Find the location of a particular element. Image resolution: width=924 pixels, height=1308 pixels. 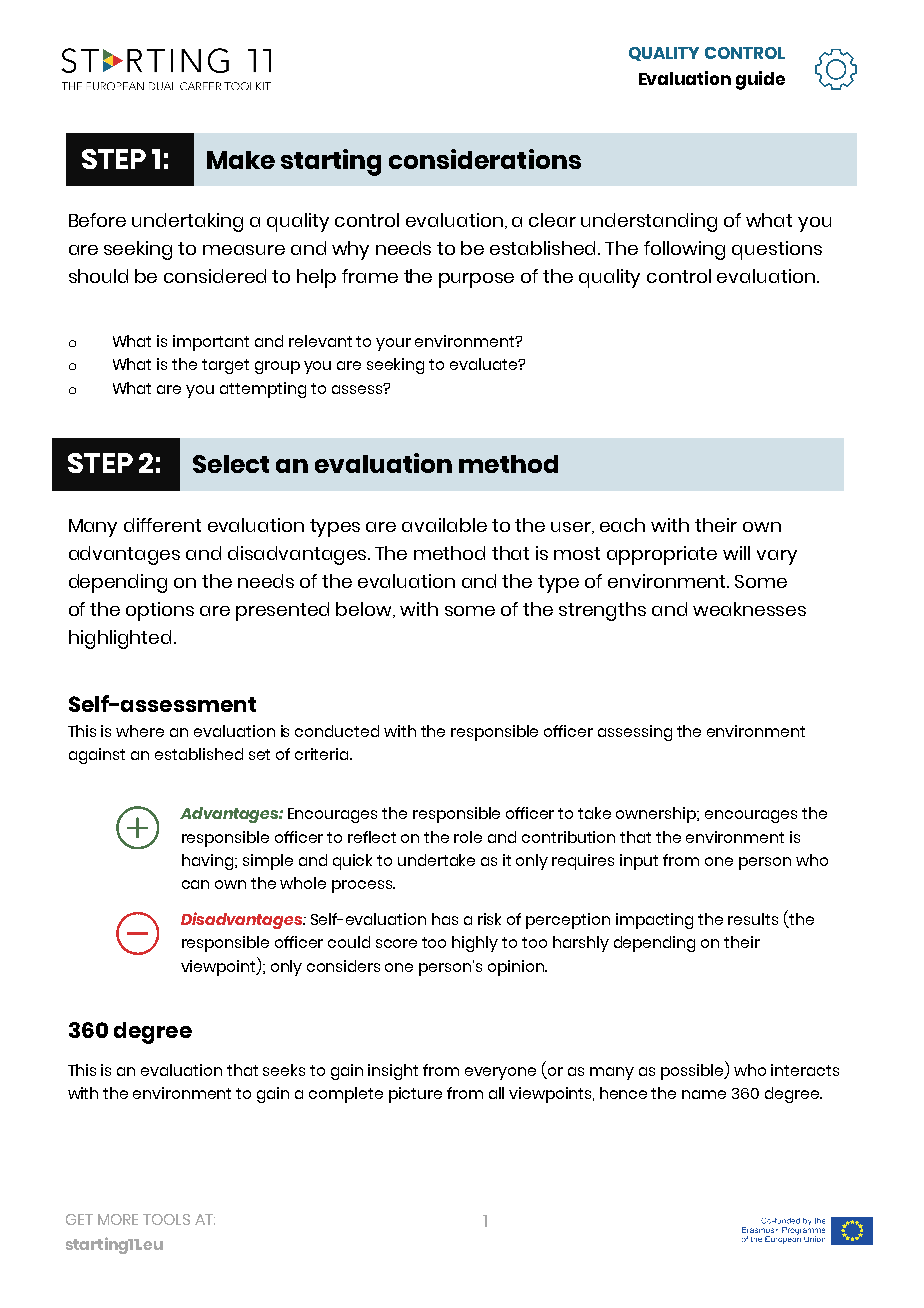

available is located at coordinates (444, 525).
